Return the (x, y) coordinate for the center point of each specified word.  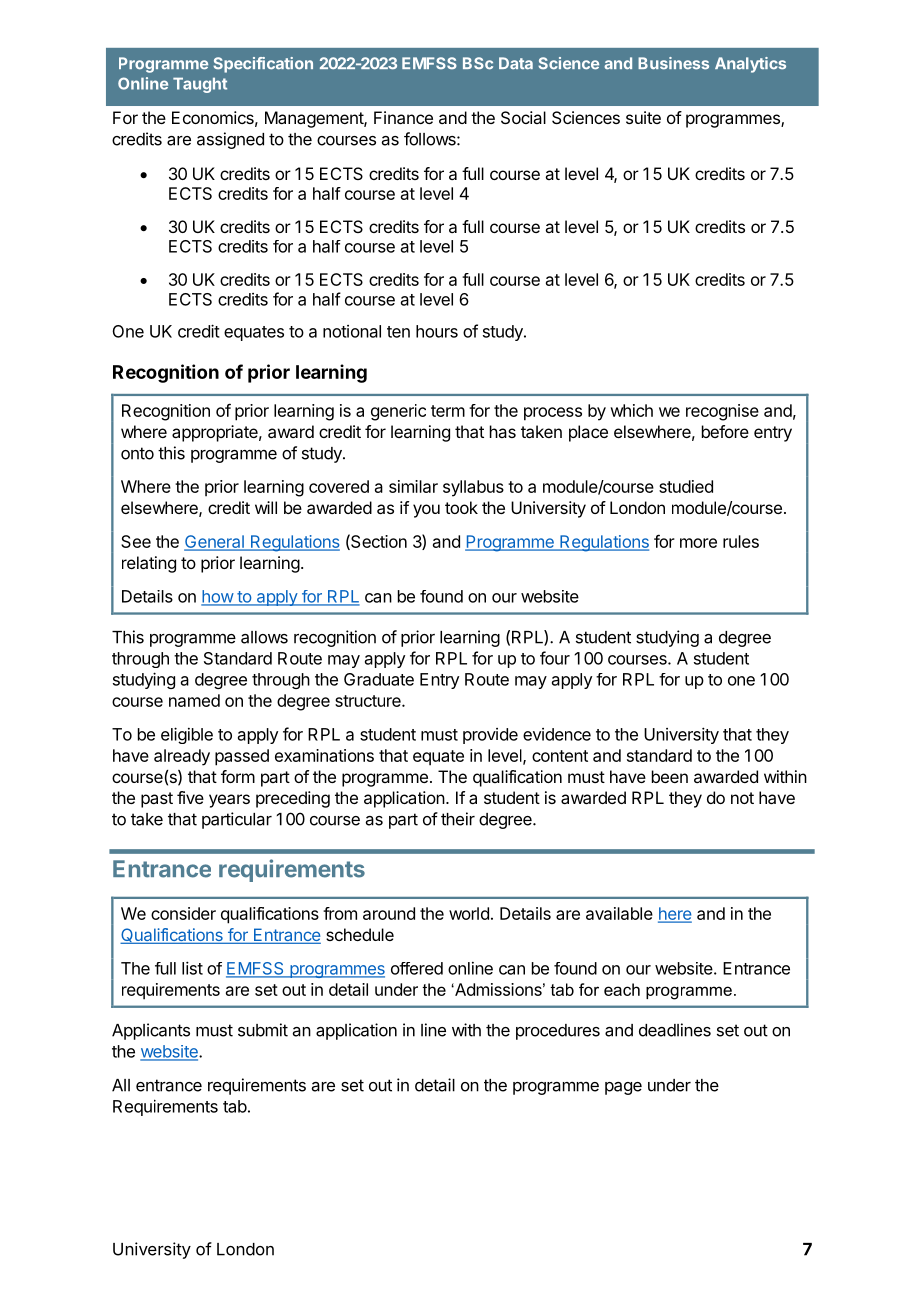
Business (673, 63)
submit (263, 1030)
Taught (200, 85)
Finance (403, 117)
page (623, 1088)
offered (417, 968)
